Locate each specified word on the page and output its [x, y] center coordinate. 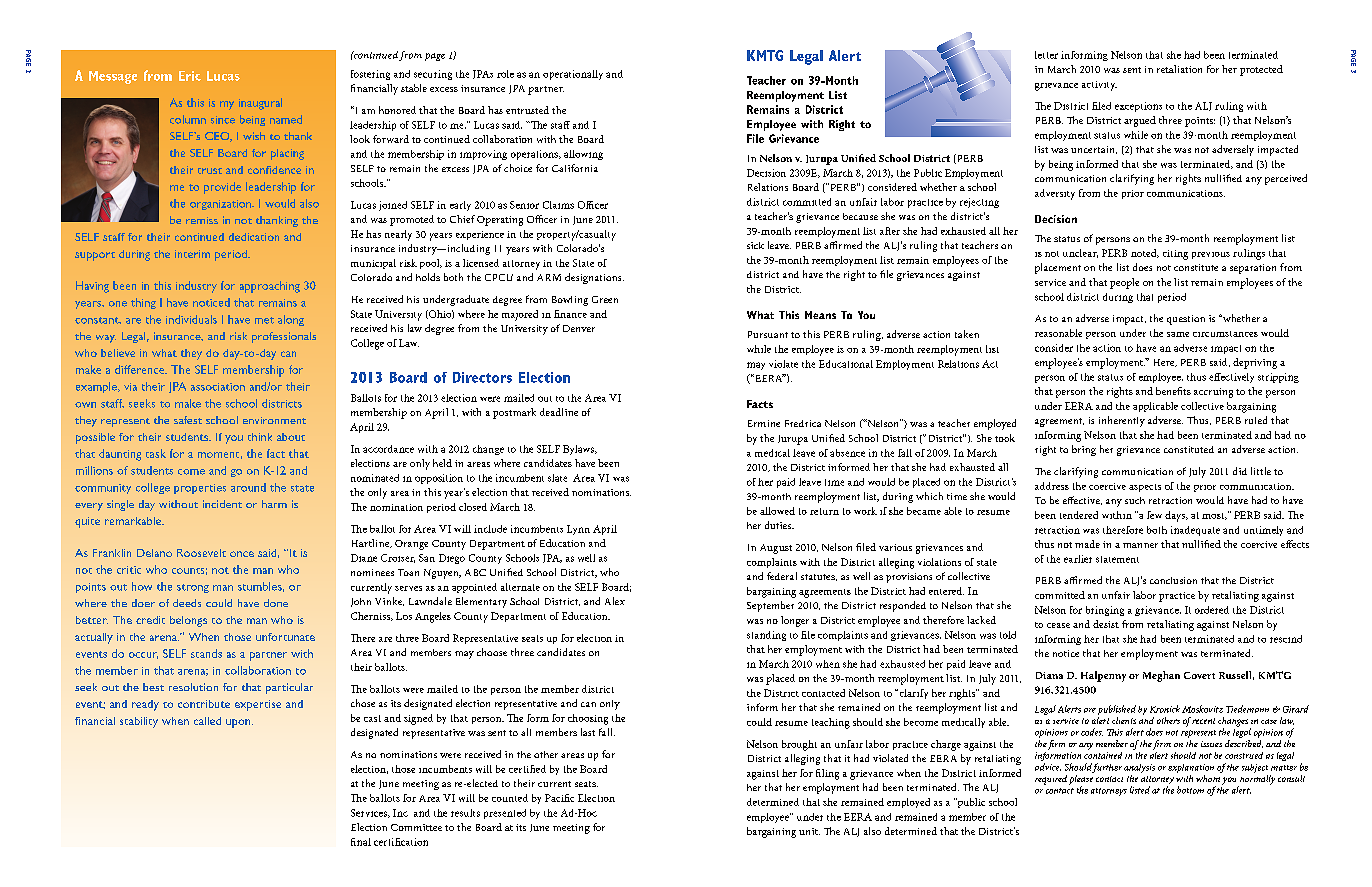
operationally [573, 75]
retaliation [1179, 69]
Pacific [559, 798]
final [361, 842]
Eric [190, 76]
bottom [1190, 790]
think [260, 437]
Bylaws [579, 450]
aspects [1145, 488]
